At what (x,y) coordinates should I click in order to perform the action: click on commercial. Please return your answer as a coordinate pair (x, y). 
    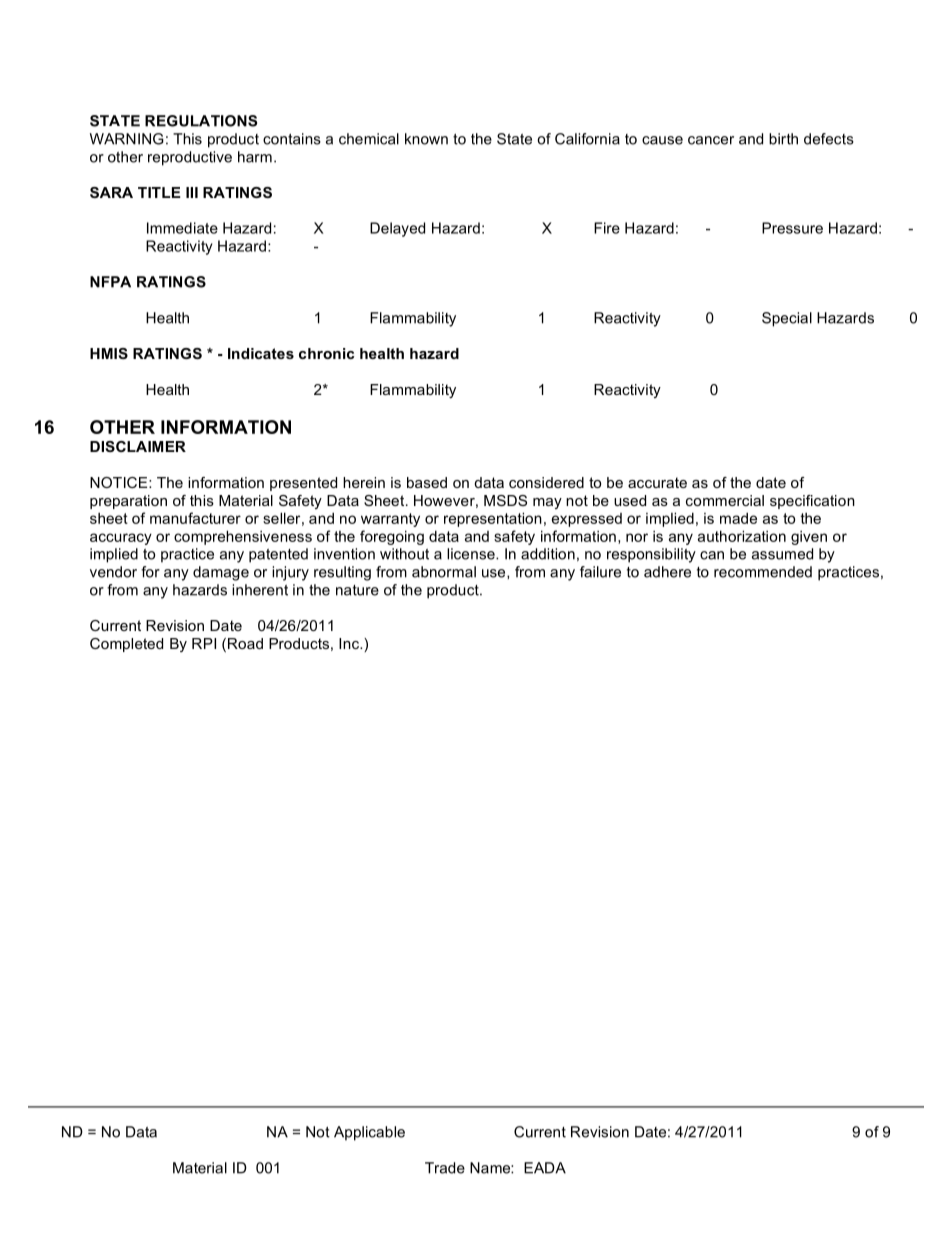
    Looking at the image, I should click on (725, 500).
